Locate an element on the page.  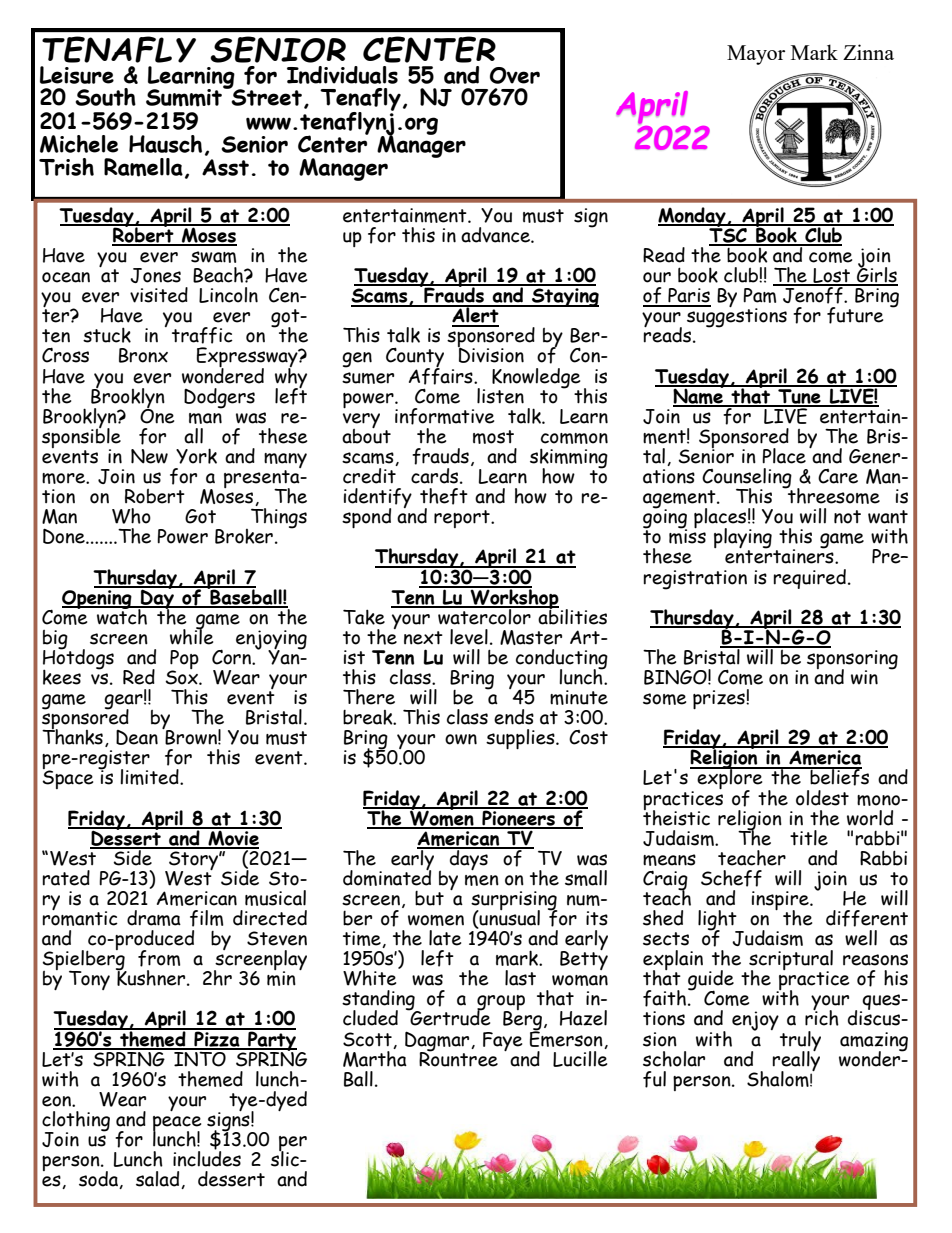
watch is located at coordinates (122, 615).
